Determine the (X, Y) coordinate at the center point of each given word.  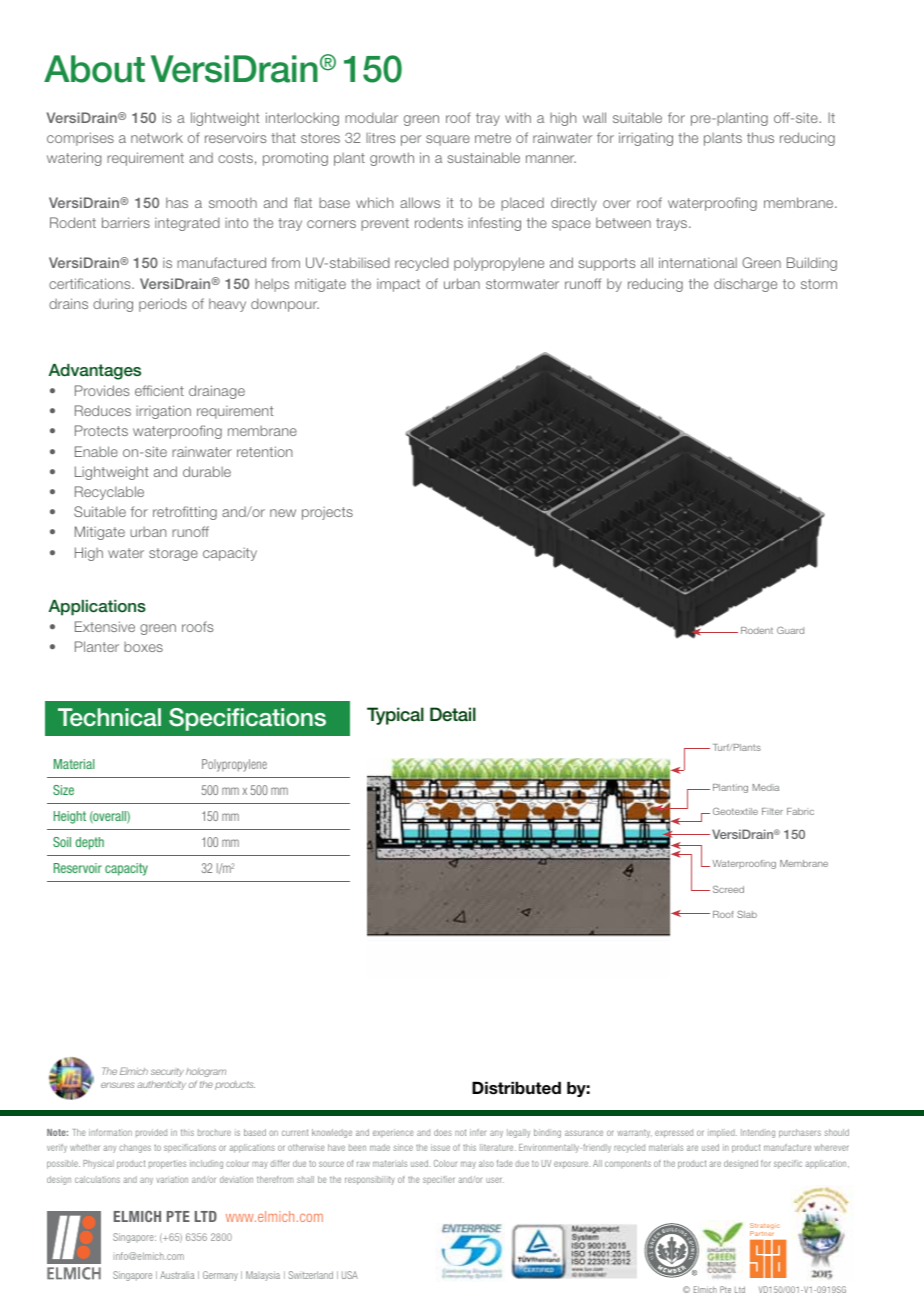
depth (90, 843)
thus (760, 137)
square (448, 140)
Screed (728, 889)
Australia (177, 1275)
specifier (438, 1180)
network (157, 137)
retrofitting (185, 513)
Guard (790, 630)
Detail (453, 714)
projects (327, 513)
